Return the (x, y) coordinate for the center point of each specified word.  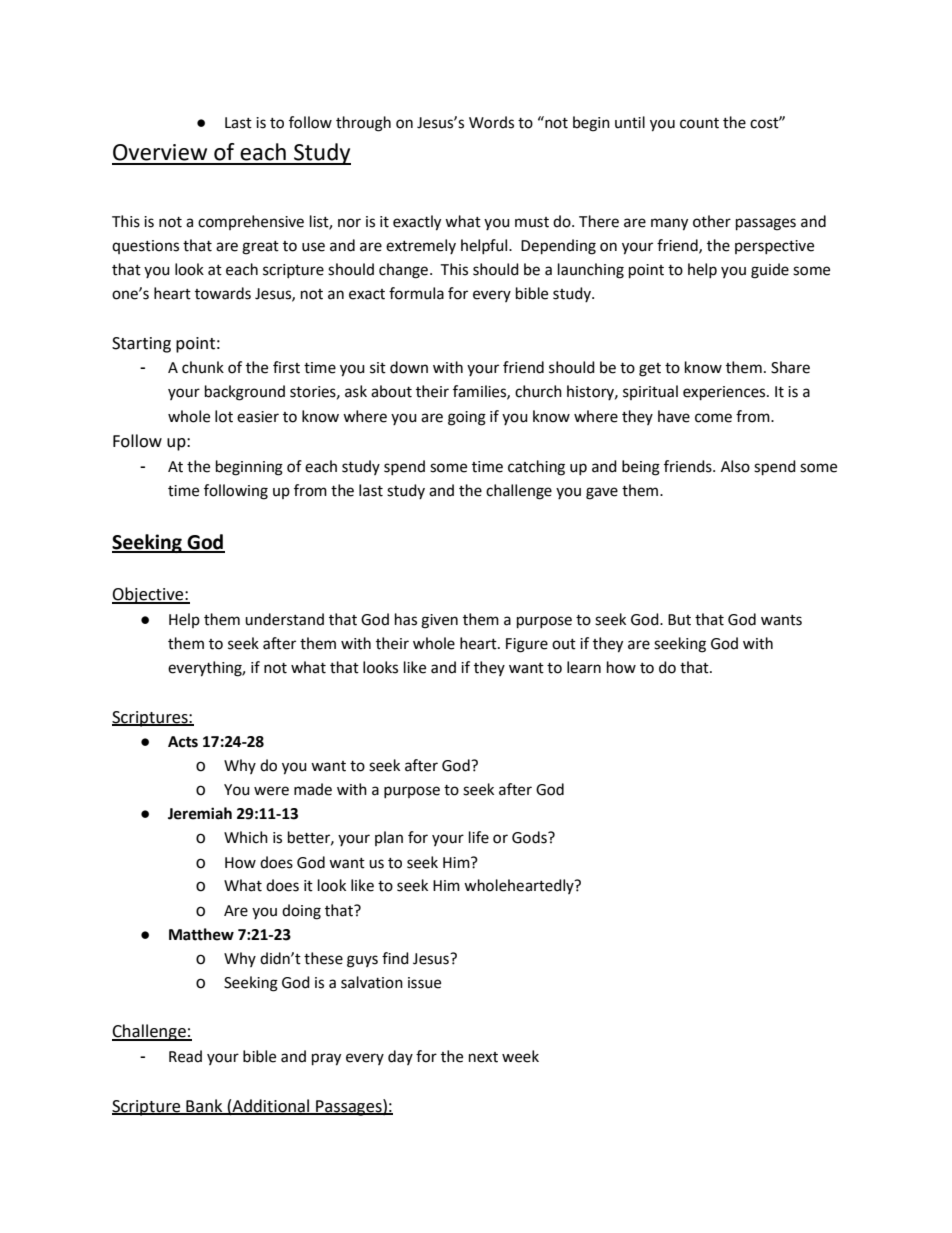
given (439, 621)
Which (246, 837)
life (479, 837)
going (467, 418)
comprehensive (251, 222)
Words (491, 122)
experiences (725, 393)
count (699, 123)
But (679, 620)
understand (284, 619)
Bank (204, 1106)
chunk (203, 367)
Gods (530, 837)
